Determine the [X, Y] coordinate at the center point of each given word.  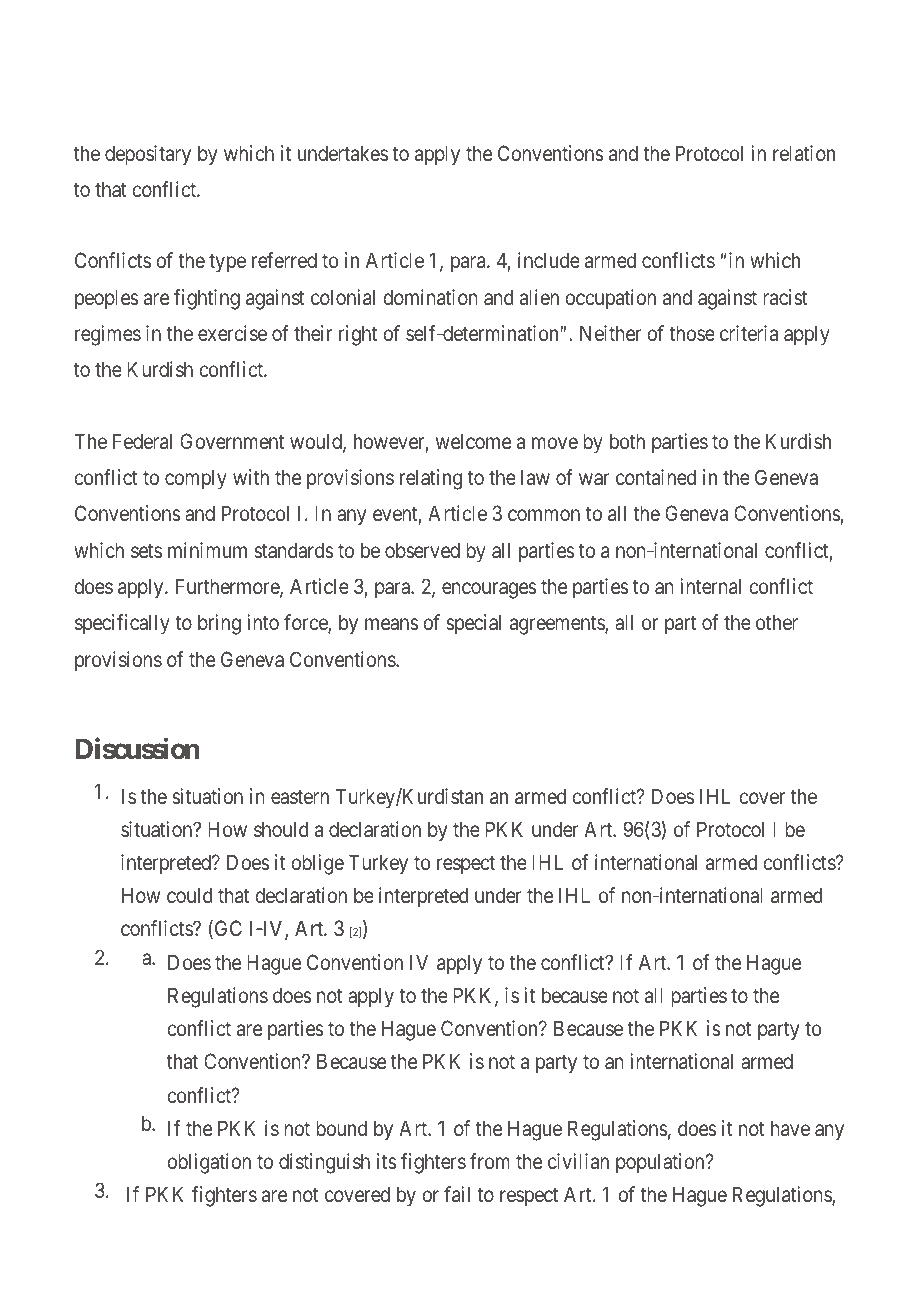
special [473, 624]
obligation [209, 1163]
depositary [148, 155]
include [549, 260]
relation [804, 153]
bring [219, 624]
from [490, 1161]
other [777, 622]
